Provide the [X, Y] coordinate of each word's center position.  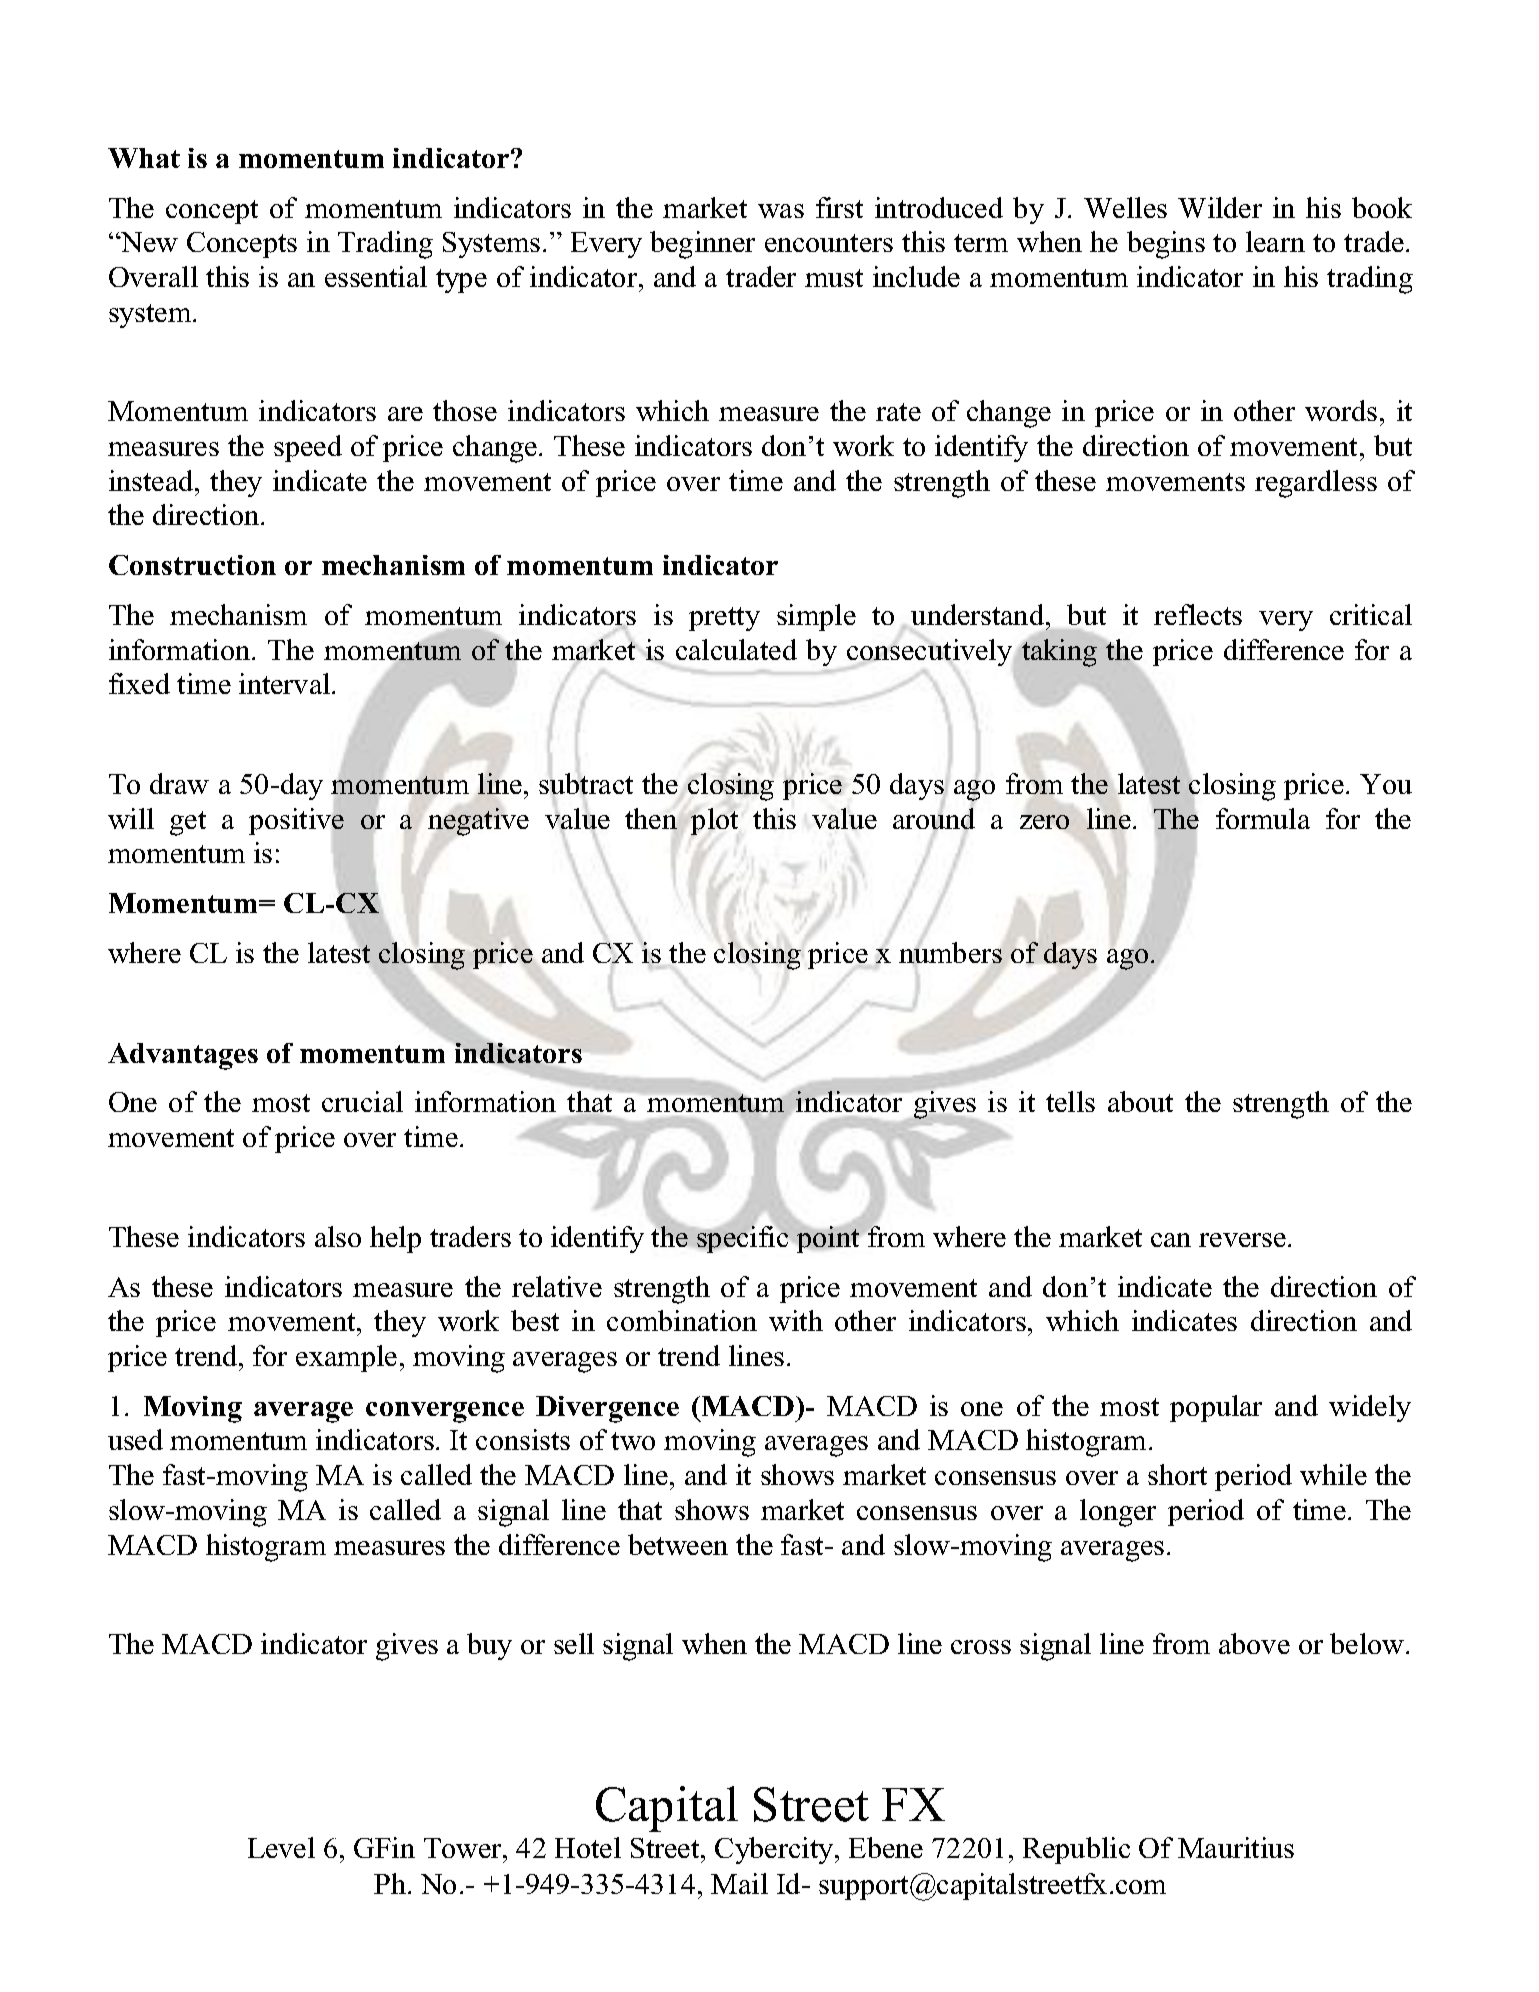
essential [376, 276]
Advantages [183, 1056]
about [1140, 1101]
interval [286, 683]
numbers [950, 951]
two [633, 1441]
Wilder [1220, 207]
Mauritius [1236, 1847]
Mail [739, 1883]
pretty [724, 619]
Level [281, 1847]
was [781, 211]
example [346, 1358]
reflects [1198, 614]
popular [1216, 1408]
